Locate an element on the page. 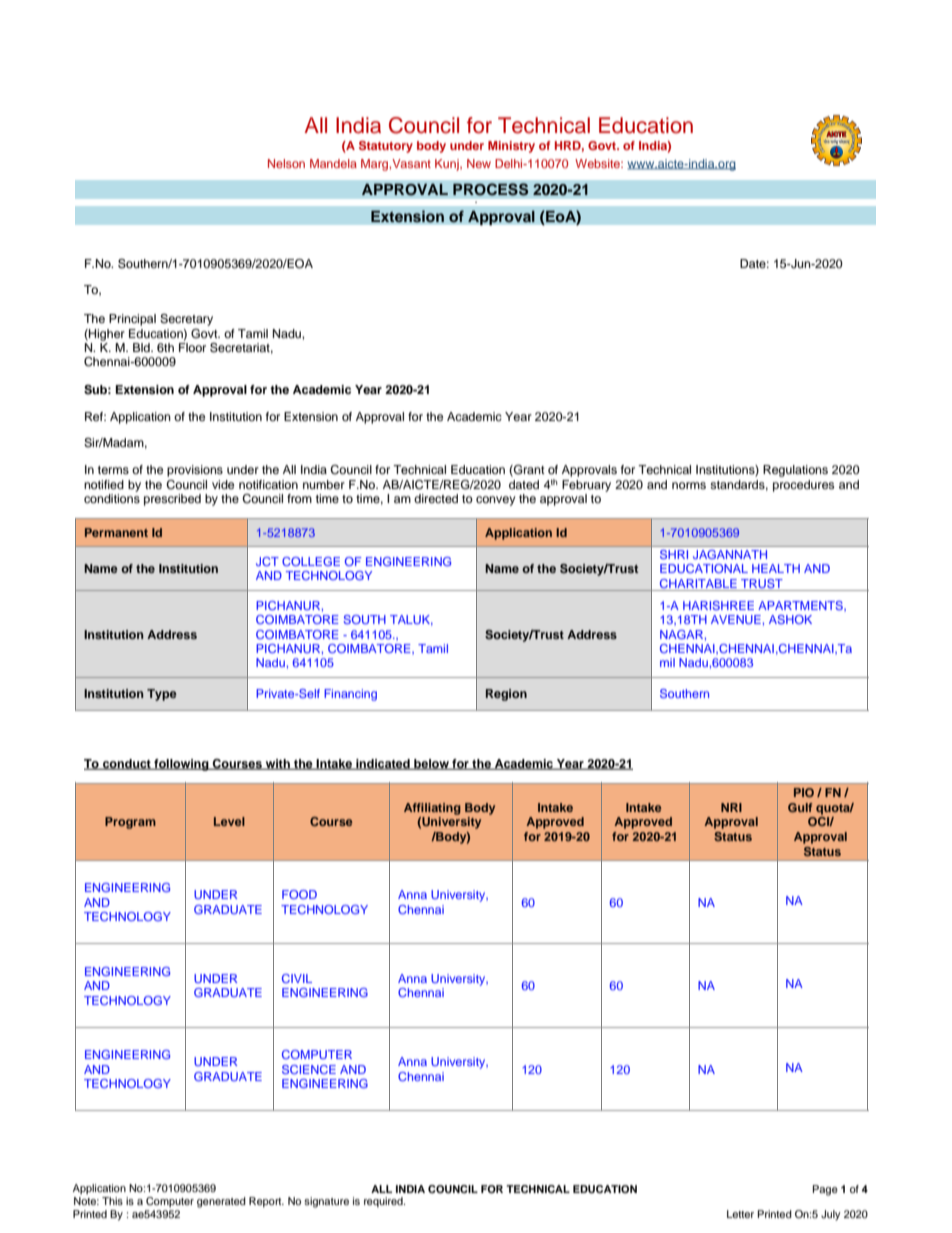 The width and height of the document is (952, 1233). Letter is located at coordinates (740, 1214).
